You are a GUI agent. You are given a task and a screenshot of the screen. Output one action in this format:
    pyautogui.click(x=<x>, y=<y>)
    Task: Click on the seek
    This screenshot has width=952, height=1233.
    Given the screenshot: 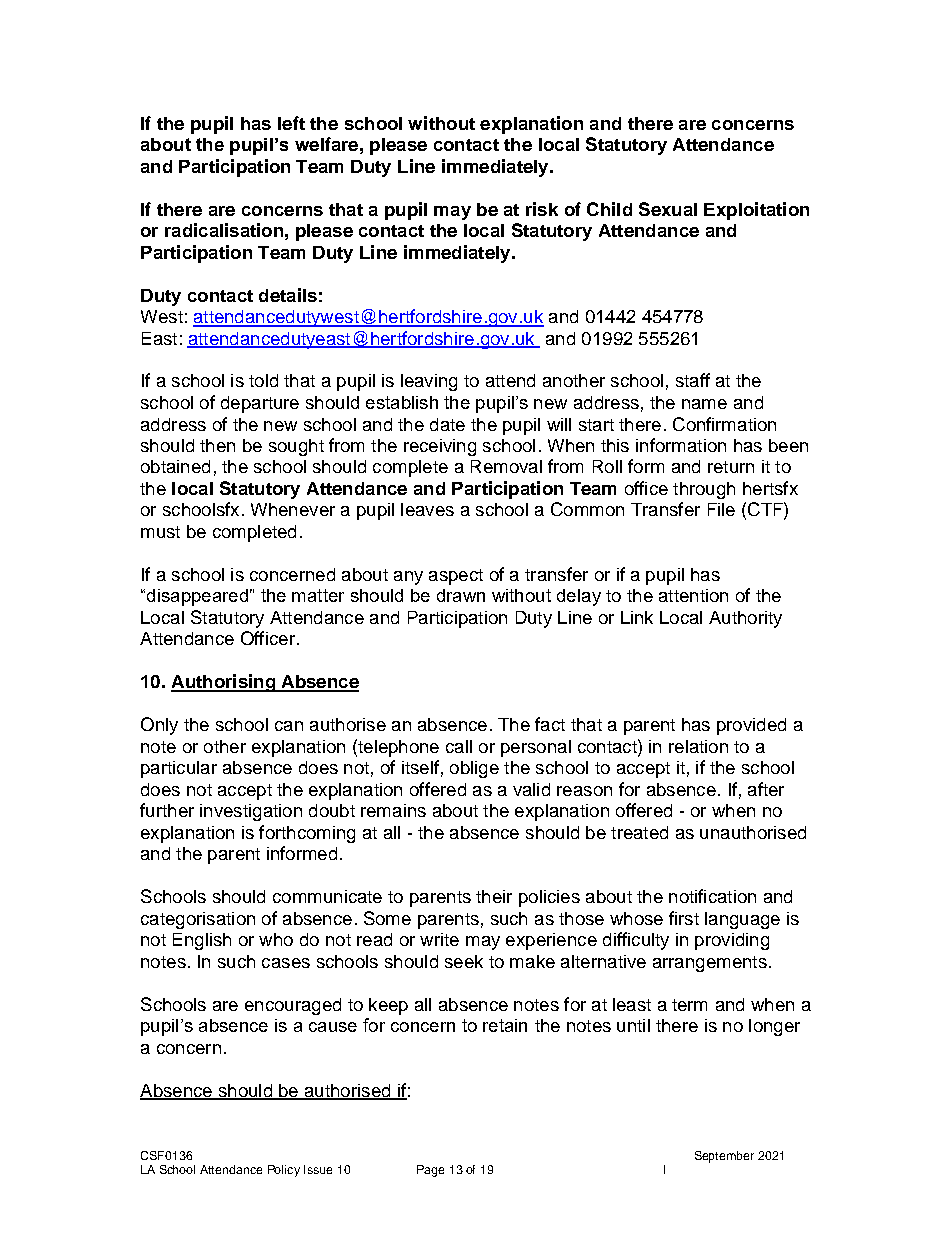 What is the action you would take?
    pyautogui.click(x=464, y=961)
